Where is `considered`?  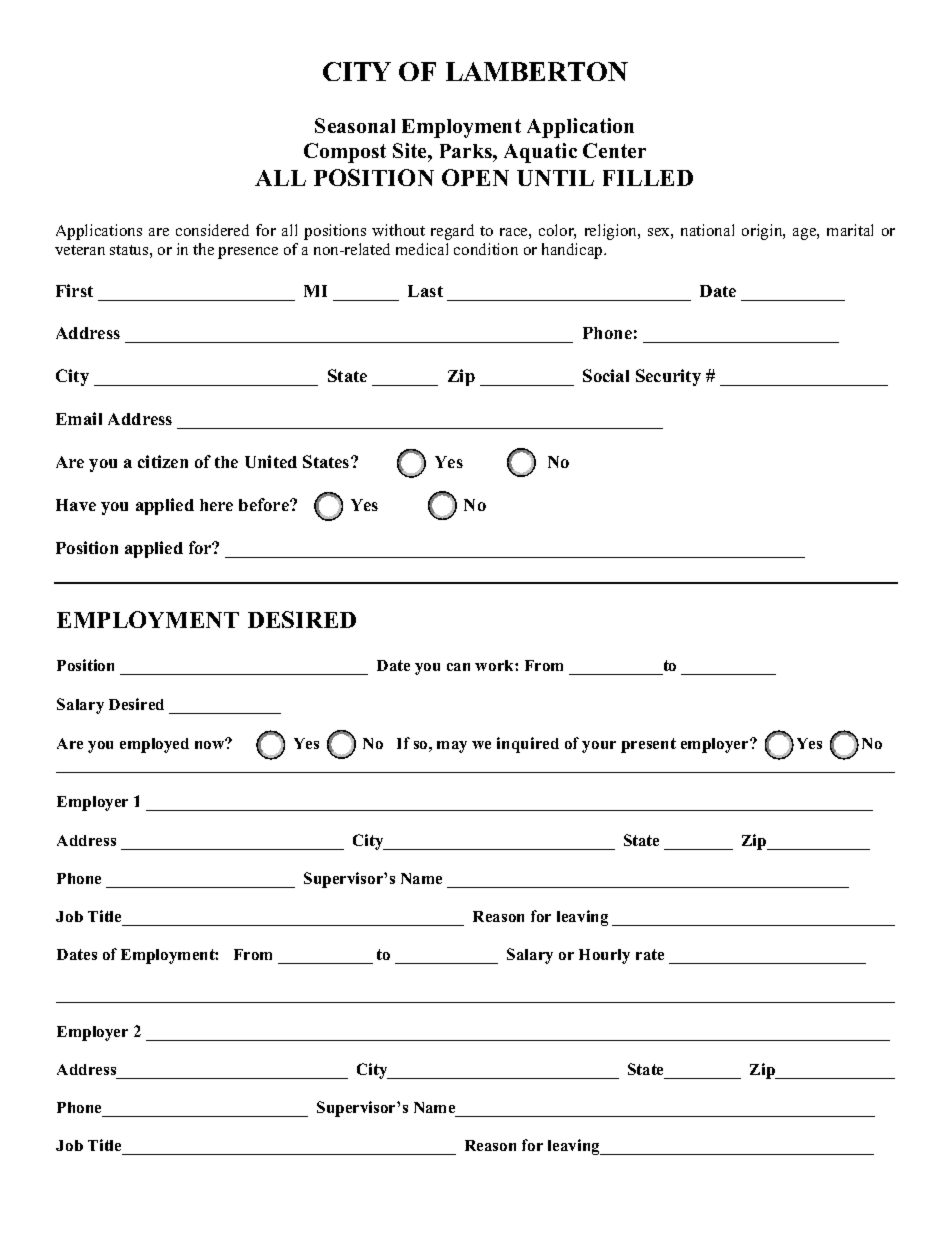
considered is located at coordinates (212, 230).
